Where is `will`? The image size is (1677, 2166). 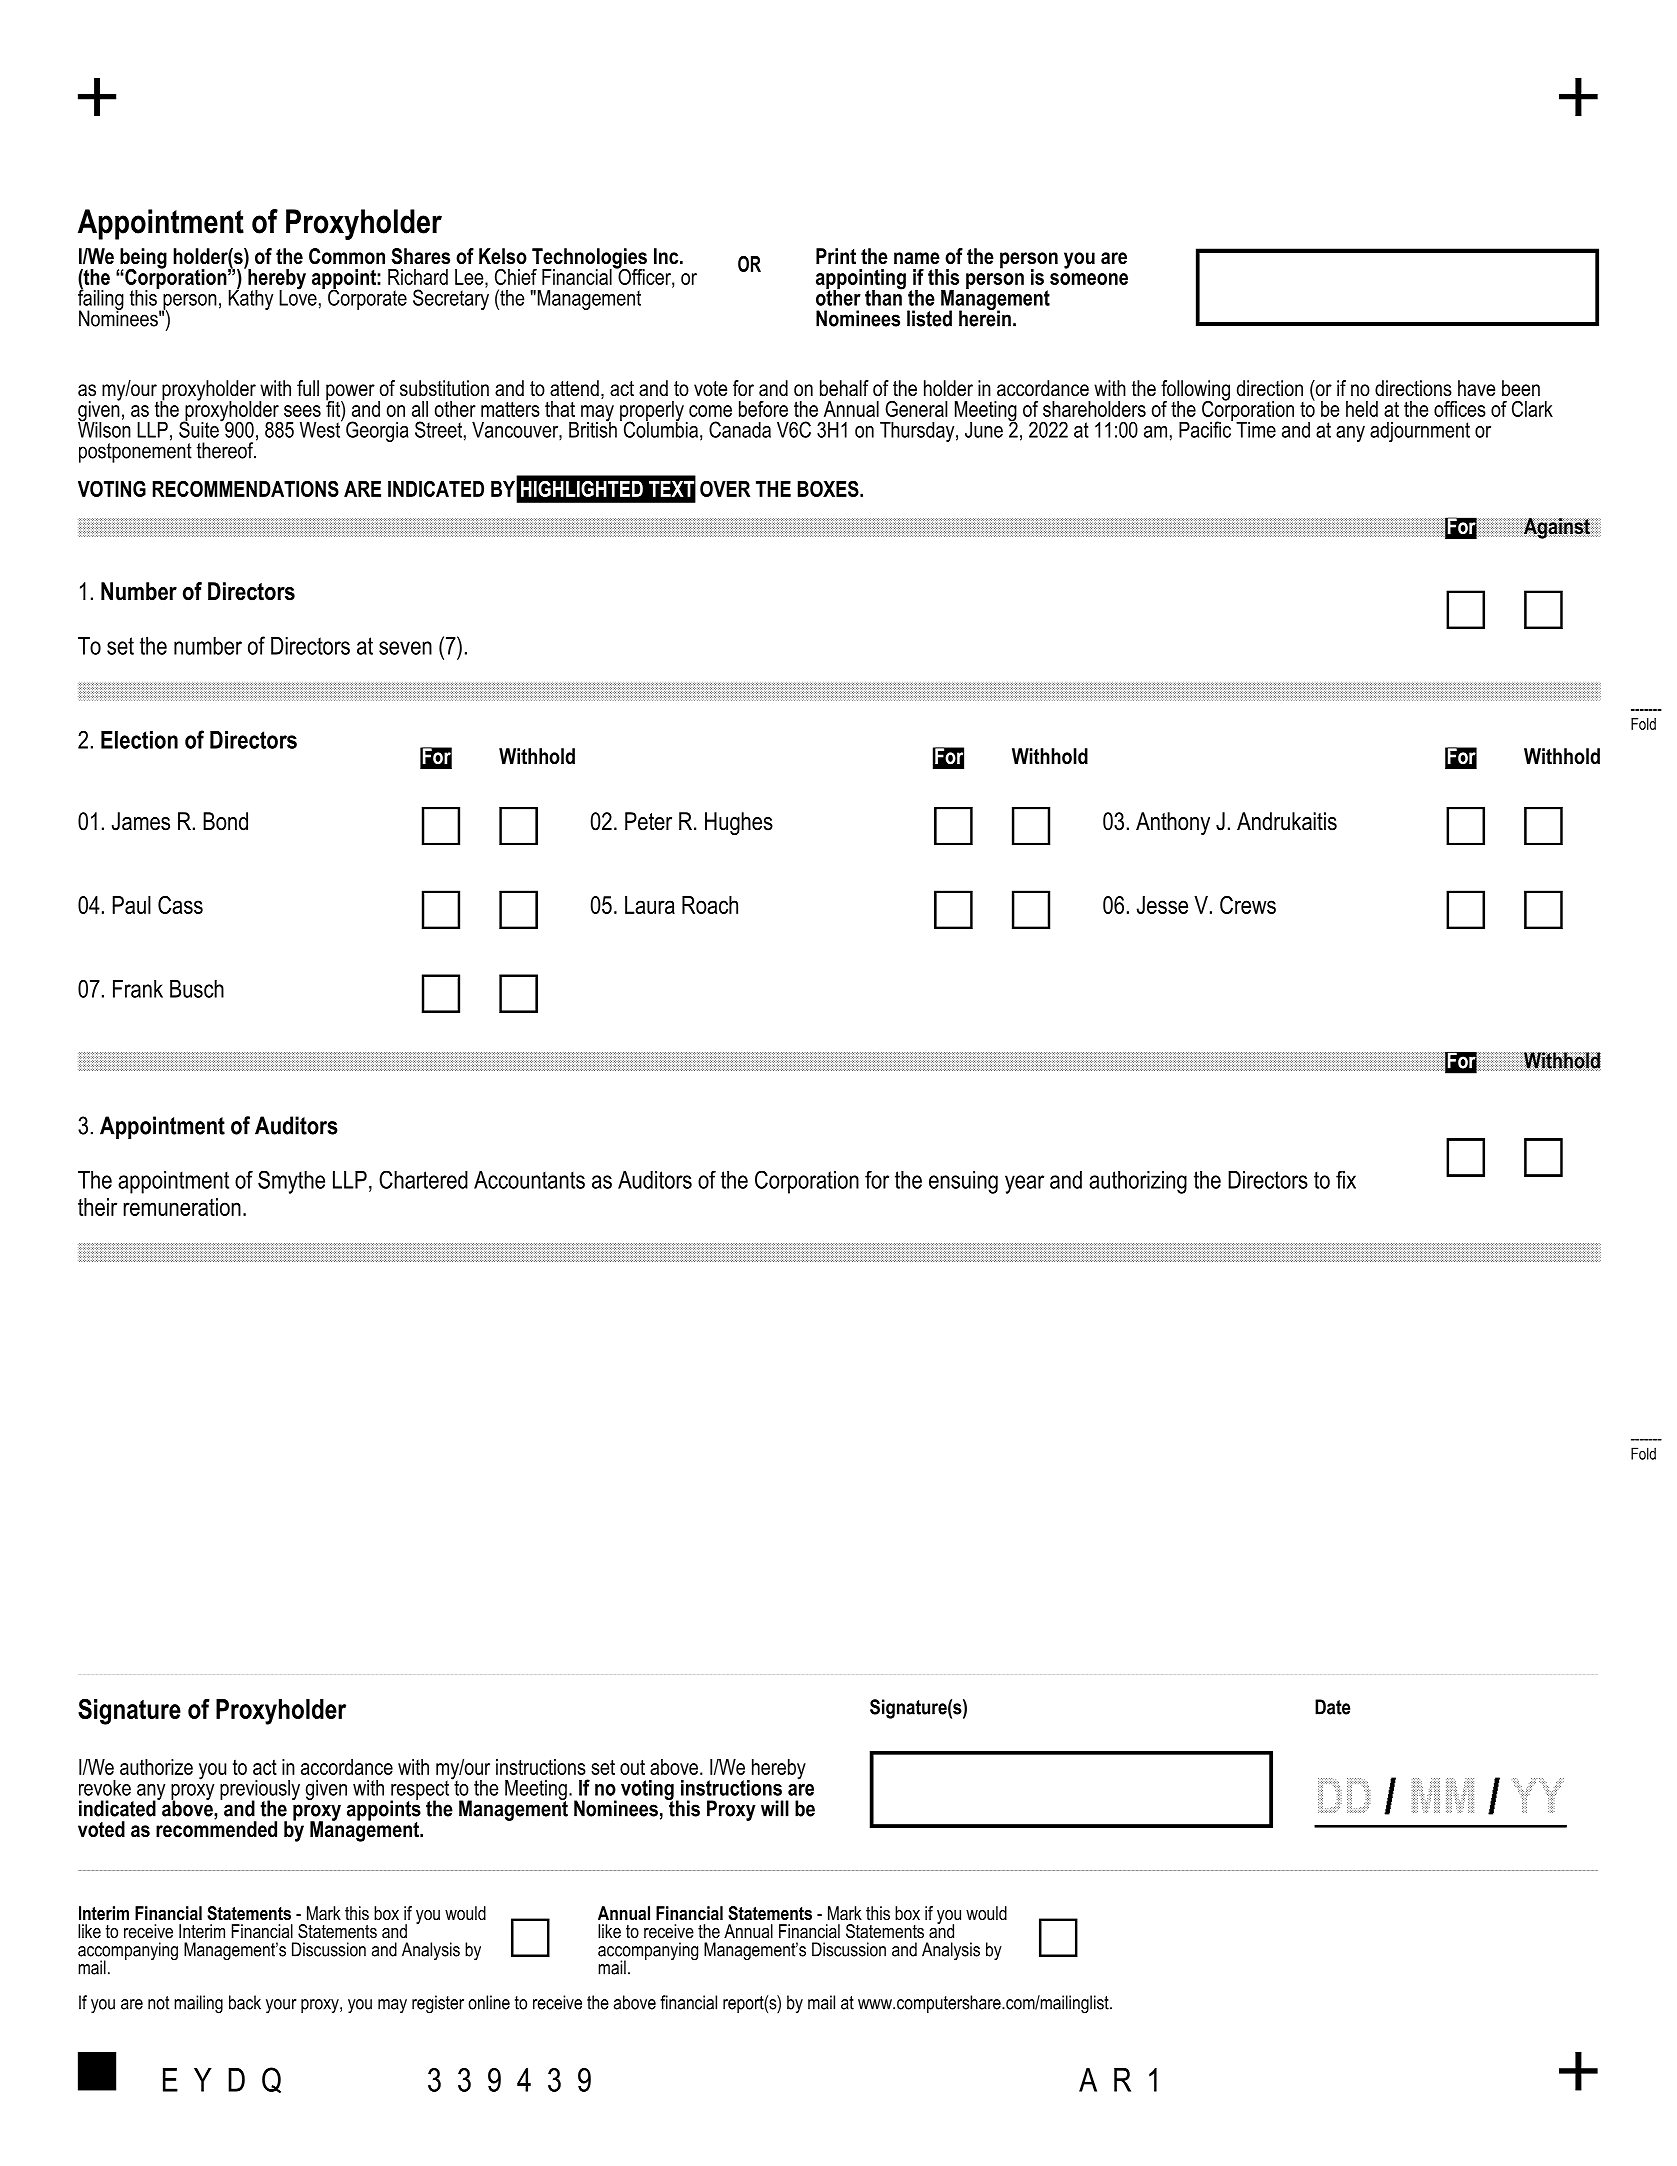
will is located at coordinates (775, 1808).
